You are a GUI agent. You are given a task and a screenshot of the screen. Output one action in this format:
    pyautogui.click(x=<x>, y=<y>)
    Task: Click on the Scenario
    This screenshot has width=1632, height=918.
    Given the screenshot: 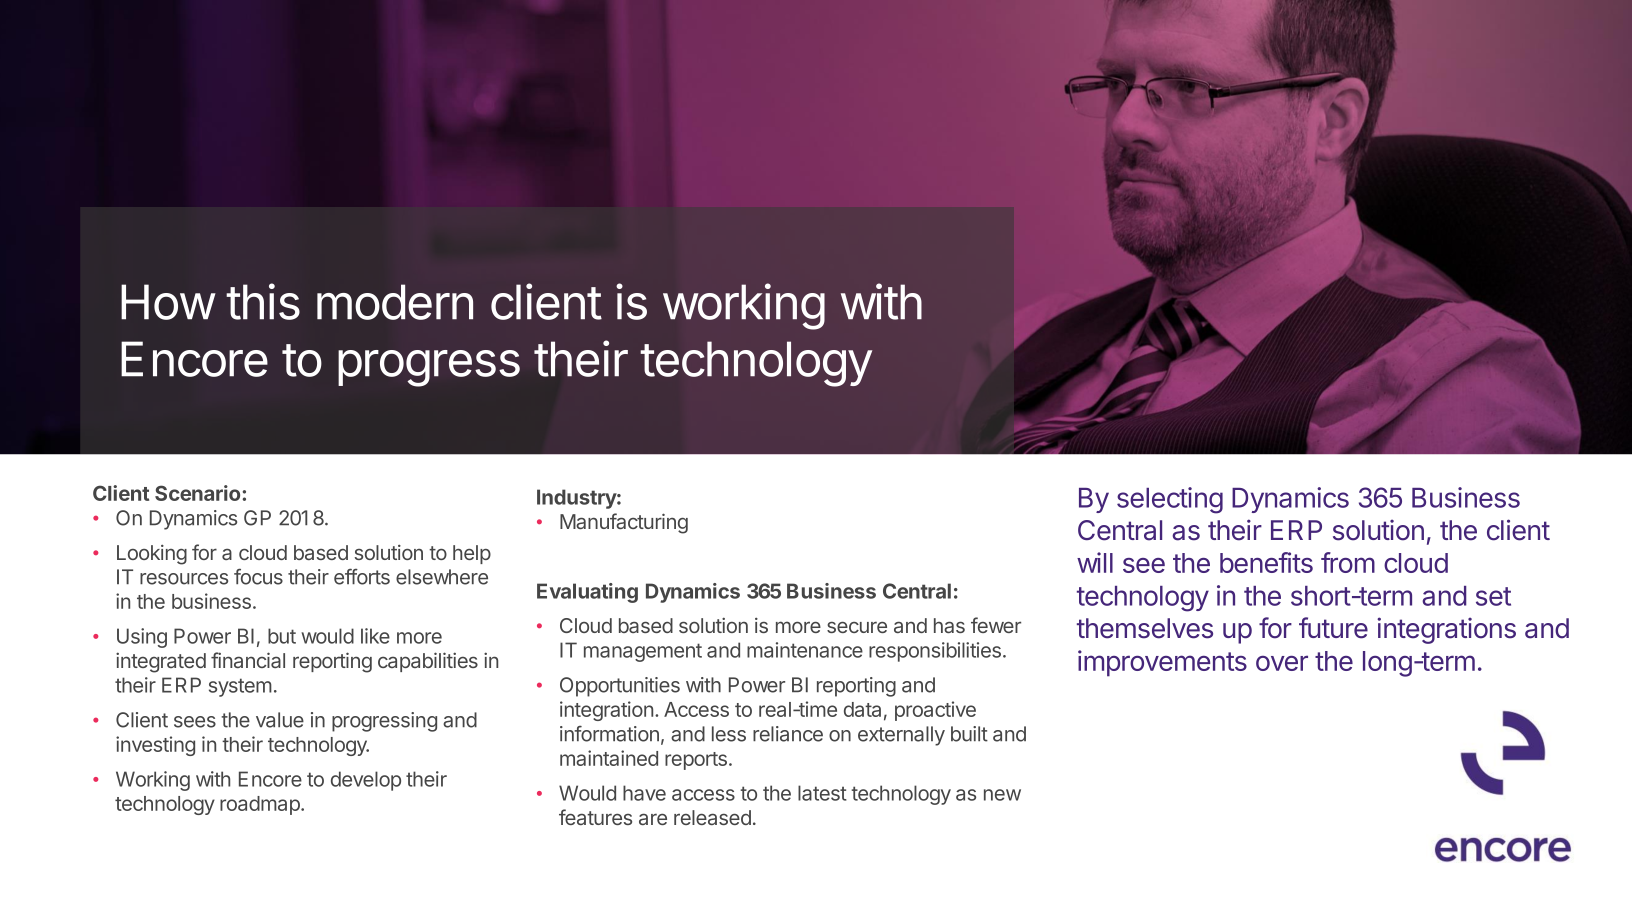 What is the action you would take?
    pyautogui.click(x=199, y=493)
